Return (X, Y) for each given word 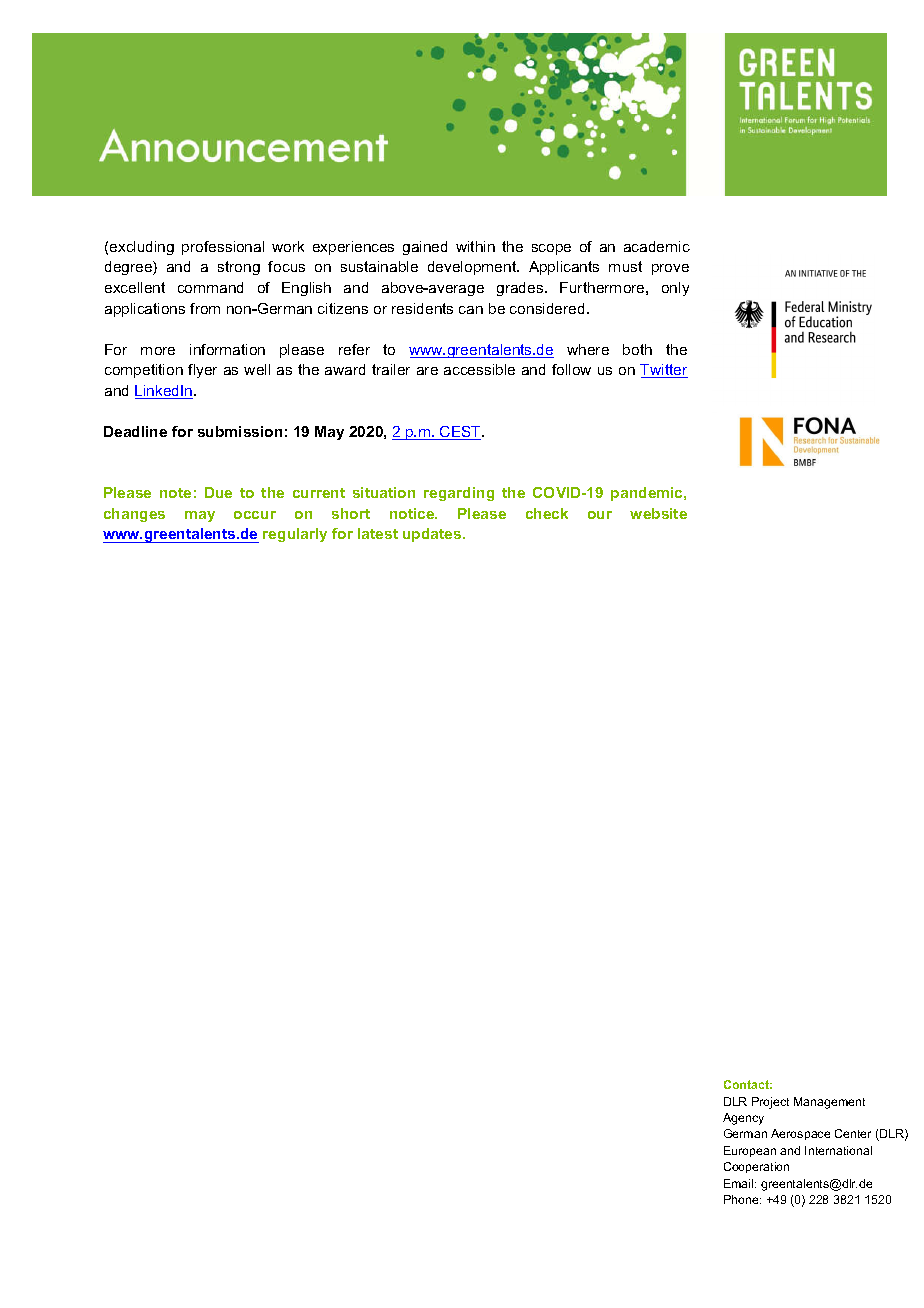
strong (239, 268)
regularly (295, 535)
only (675, 289)
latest (378, 533)
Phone (742, 1199)
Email (740, 1183)
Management (829, 1103)
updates (433, 535)
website (658, 513)
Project (770, 1103)
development (473, 268)
